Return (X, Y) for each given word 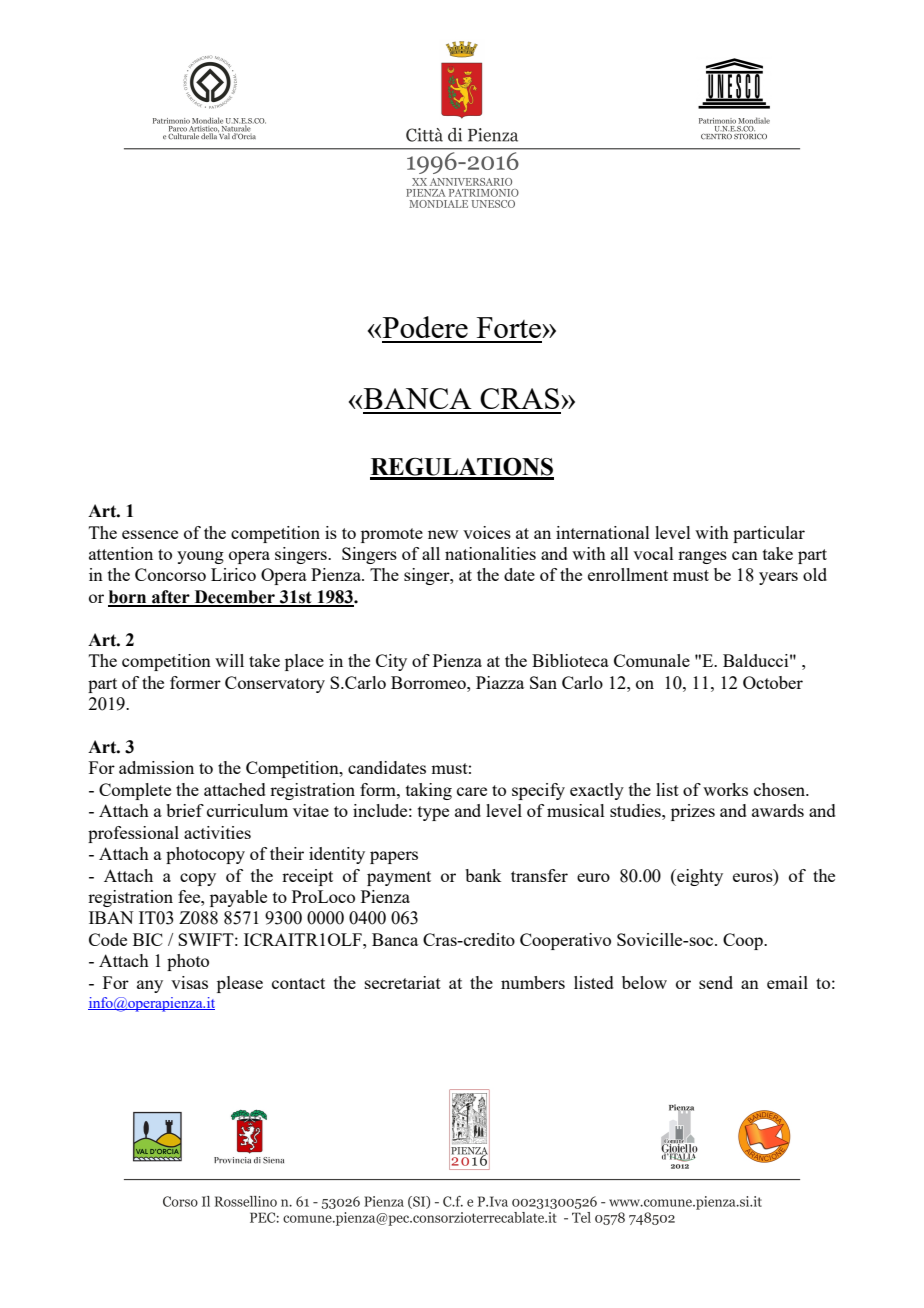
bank (483, 875)
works (725, 789)
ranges (702, 557)
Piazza (500, 682)
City (391, 662)
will (229, 660)
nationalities (490, 553)
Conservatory (275, 684)
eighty (699, 877)
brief (185, 810)
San (543, 682)
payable (238, 898)
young (200, 557)
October (773, 682)
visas (189, 982)
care (472, 791)
